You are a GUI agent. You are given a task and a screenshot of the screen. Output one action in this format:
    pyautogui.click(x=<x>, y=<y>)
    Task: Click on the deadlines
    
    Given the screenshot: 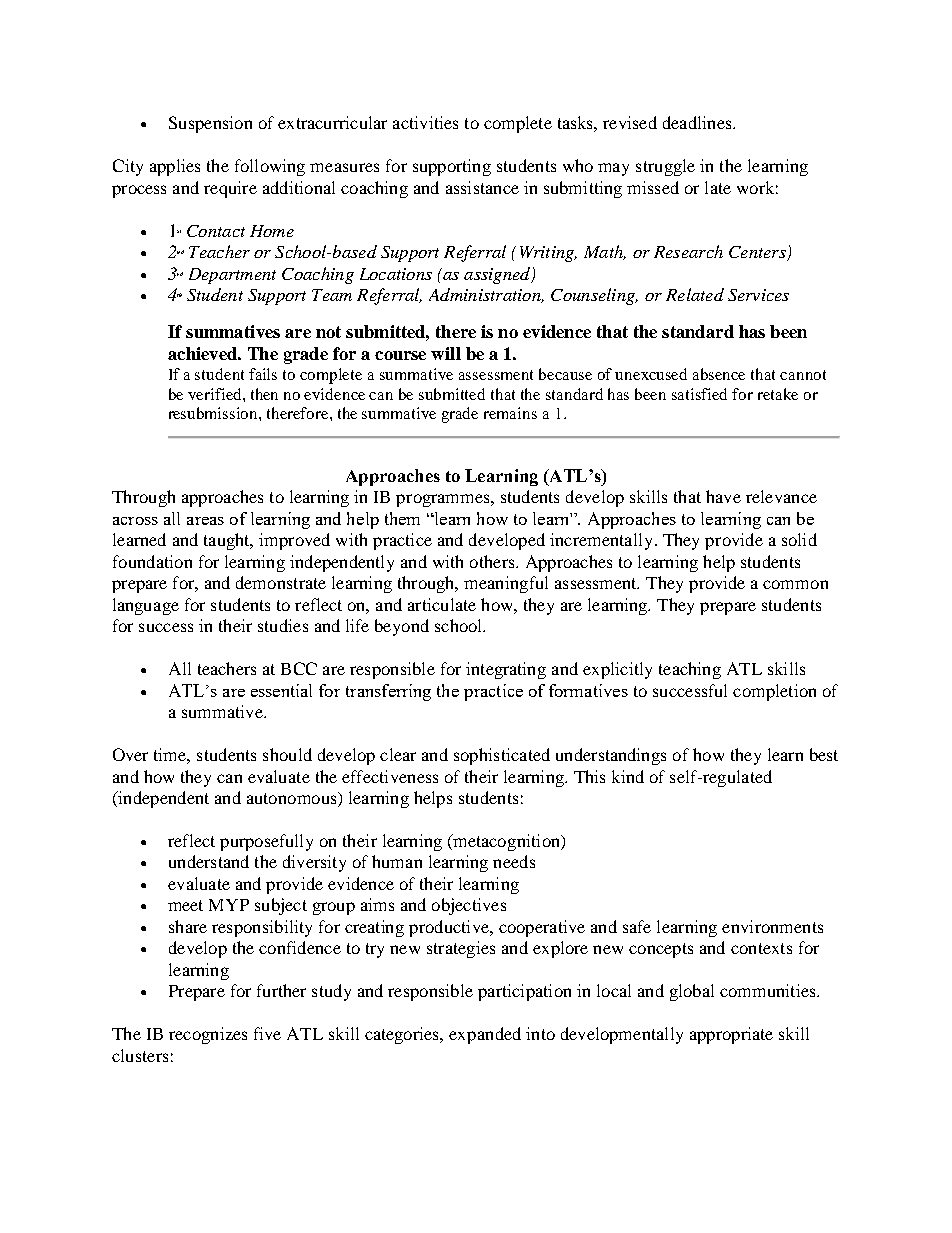 What is the action you would take?
    pyautogui.click(x=698, y=122)
